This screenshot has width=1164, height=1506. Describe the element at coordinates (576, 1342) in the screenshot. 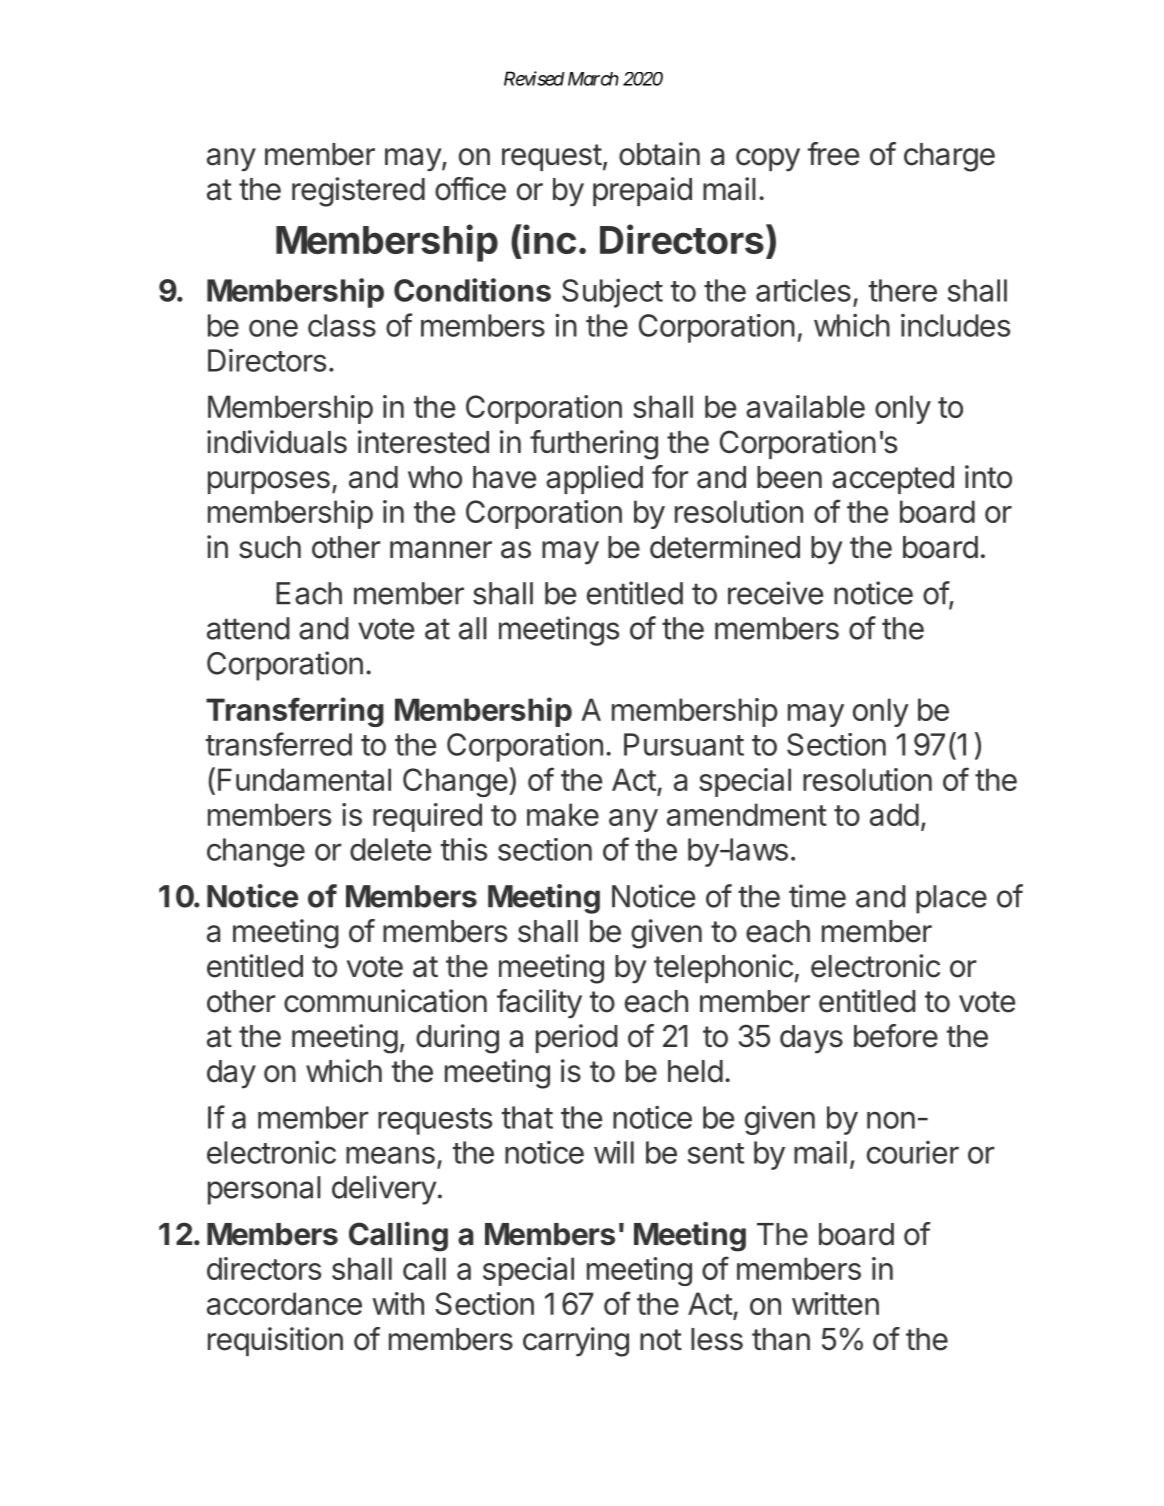

I see `carrying` at that location.
